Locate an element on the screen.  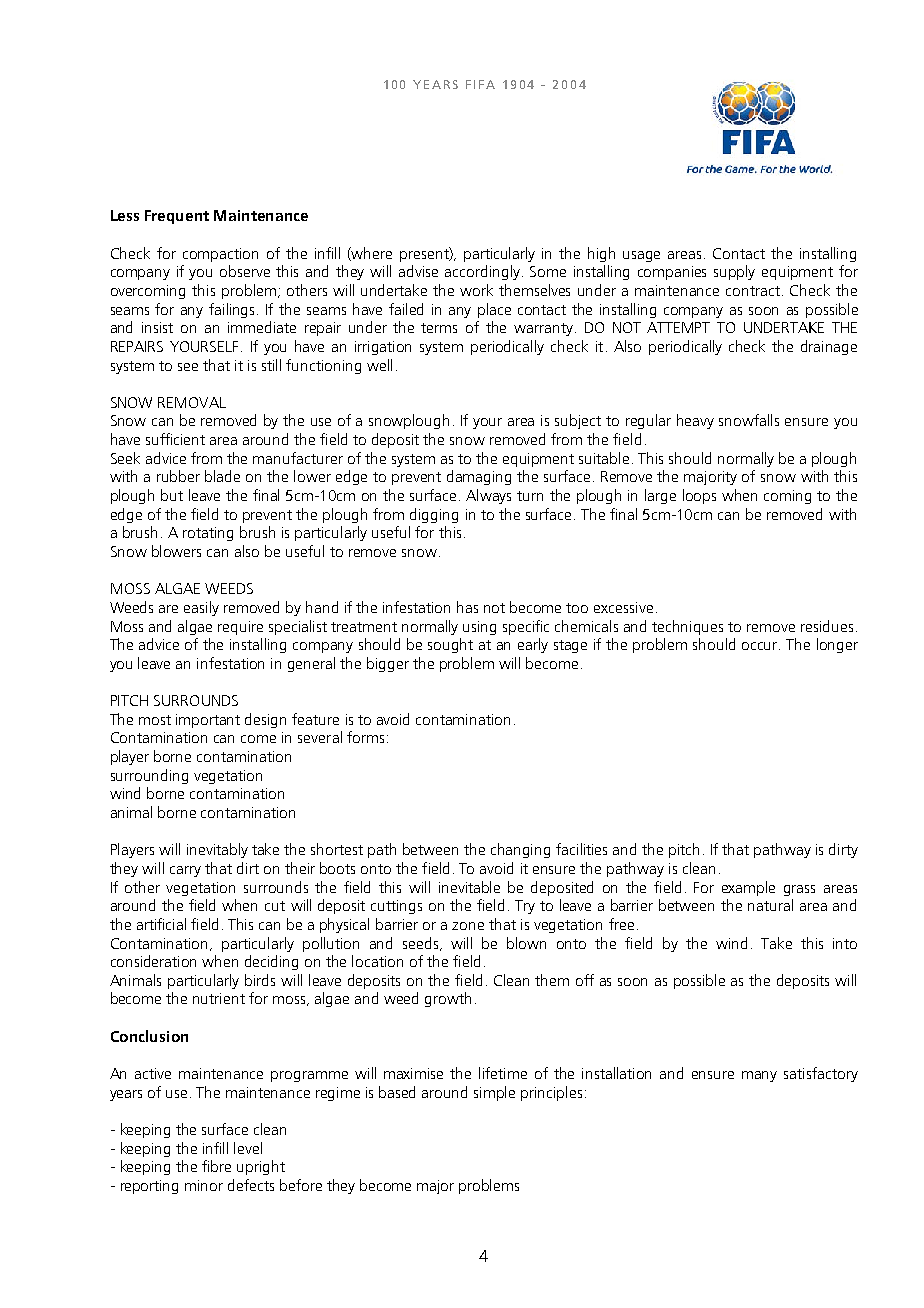
require is located at coordinates (240, 628).
